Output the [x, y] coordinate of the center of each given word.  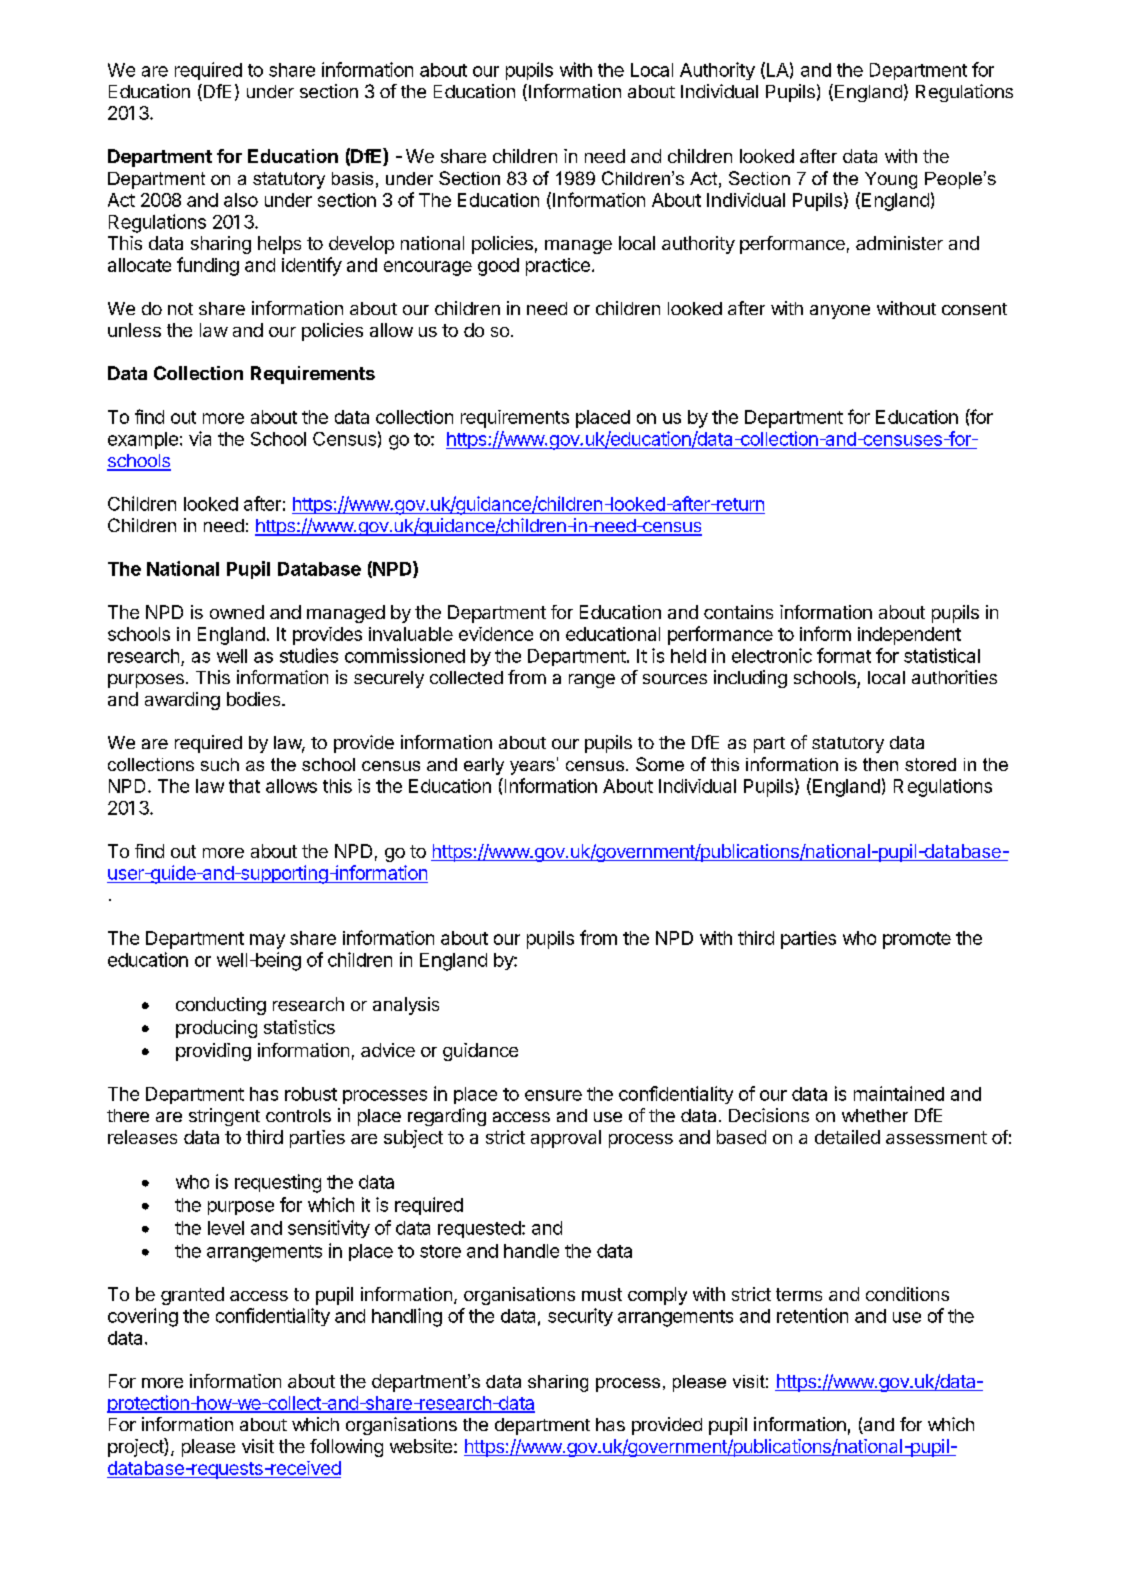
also [241, 200]
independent [909, 636]
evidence [496, 634]
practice [558, 267]
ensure [553, 1095]
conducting [221, 1006]
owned [237, 612]
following [346, 1448]
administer [899, 243]
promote [917, 940]
